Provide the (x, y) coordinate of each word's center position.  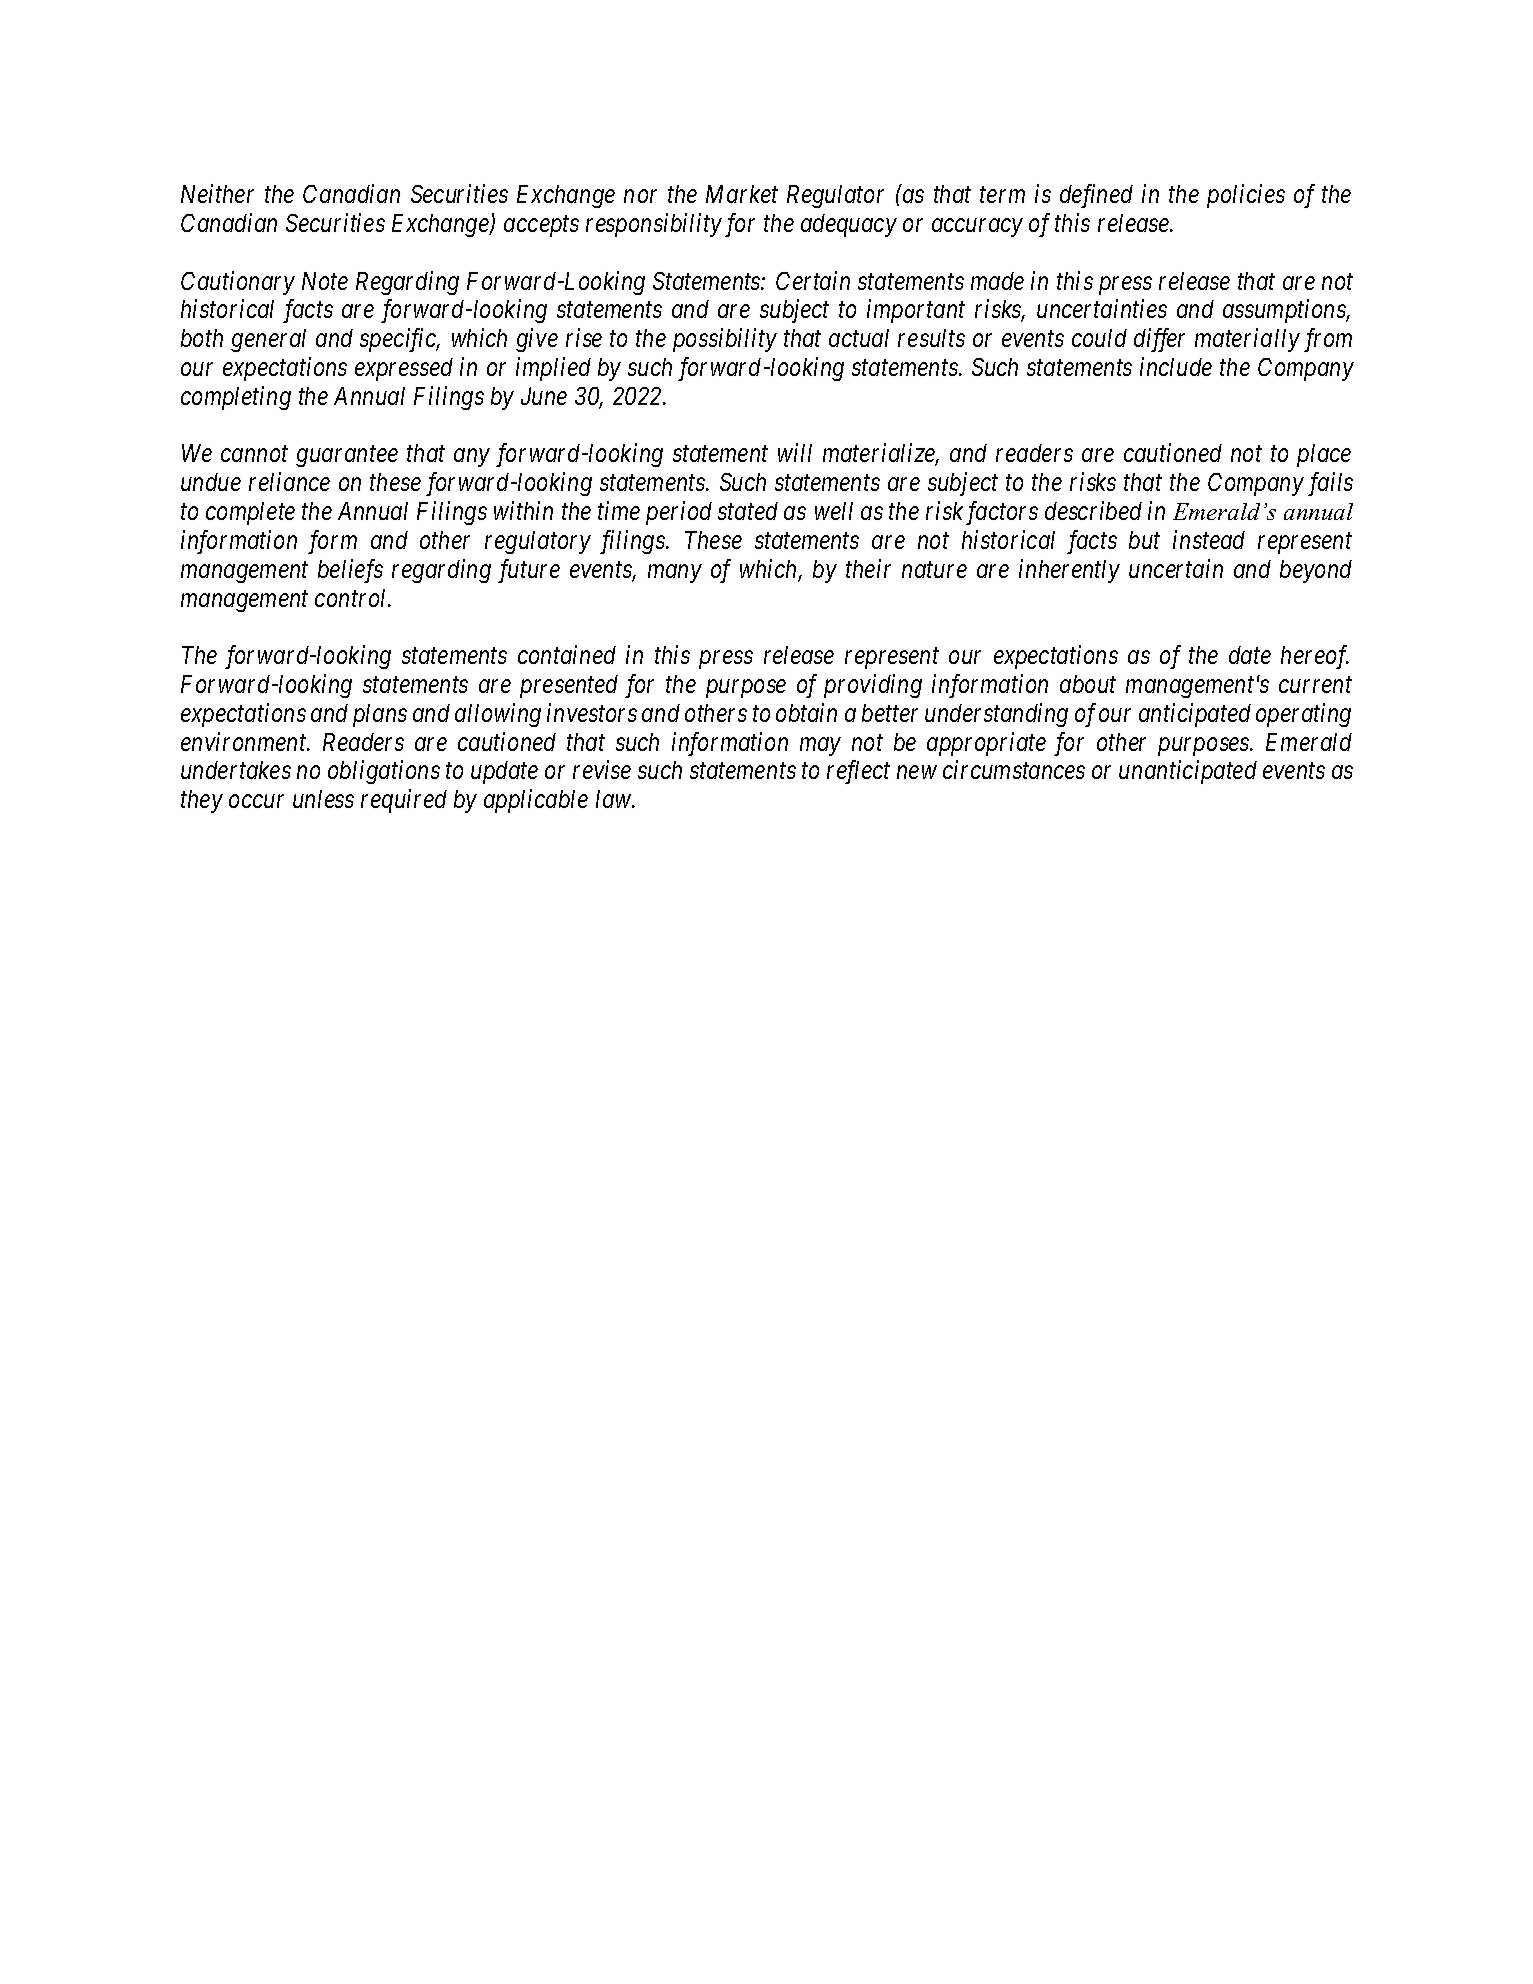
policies (1246, 196)
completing (236, 398)
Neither (217, 193)
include (1176, 366)
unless (323, 799)
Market (742, 194)
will (795, 452)
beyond (1316, 571)
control (352, 598)
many (674, 574)
